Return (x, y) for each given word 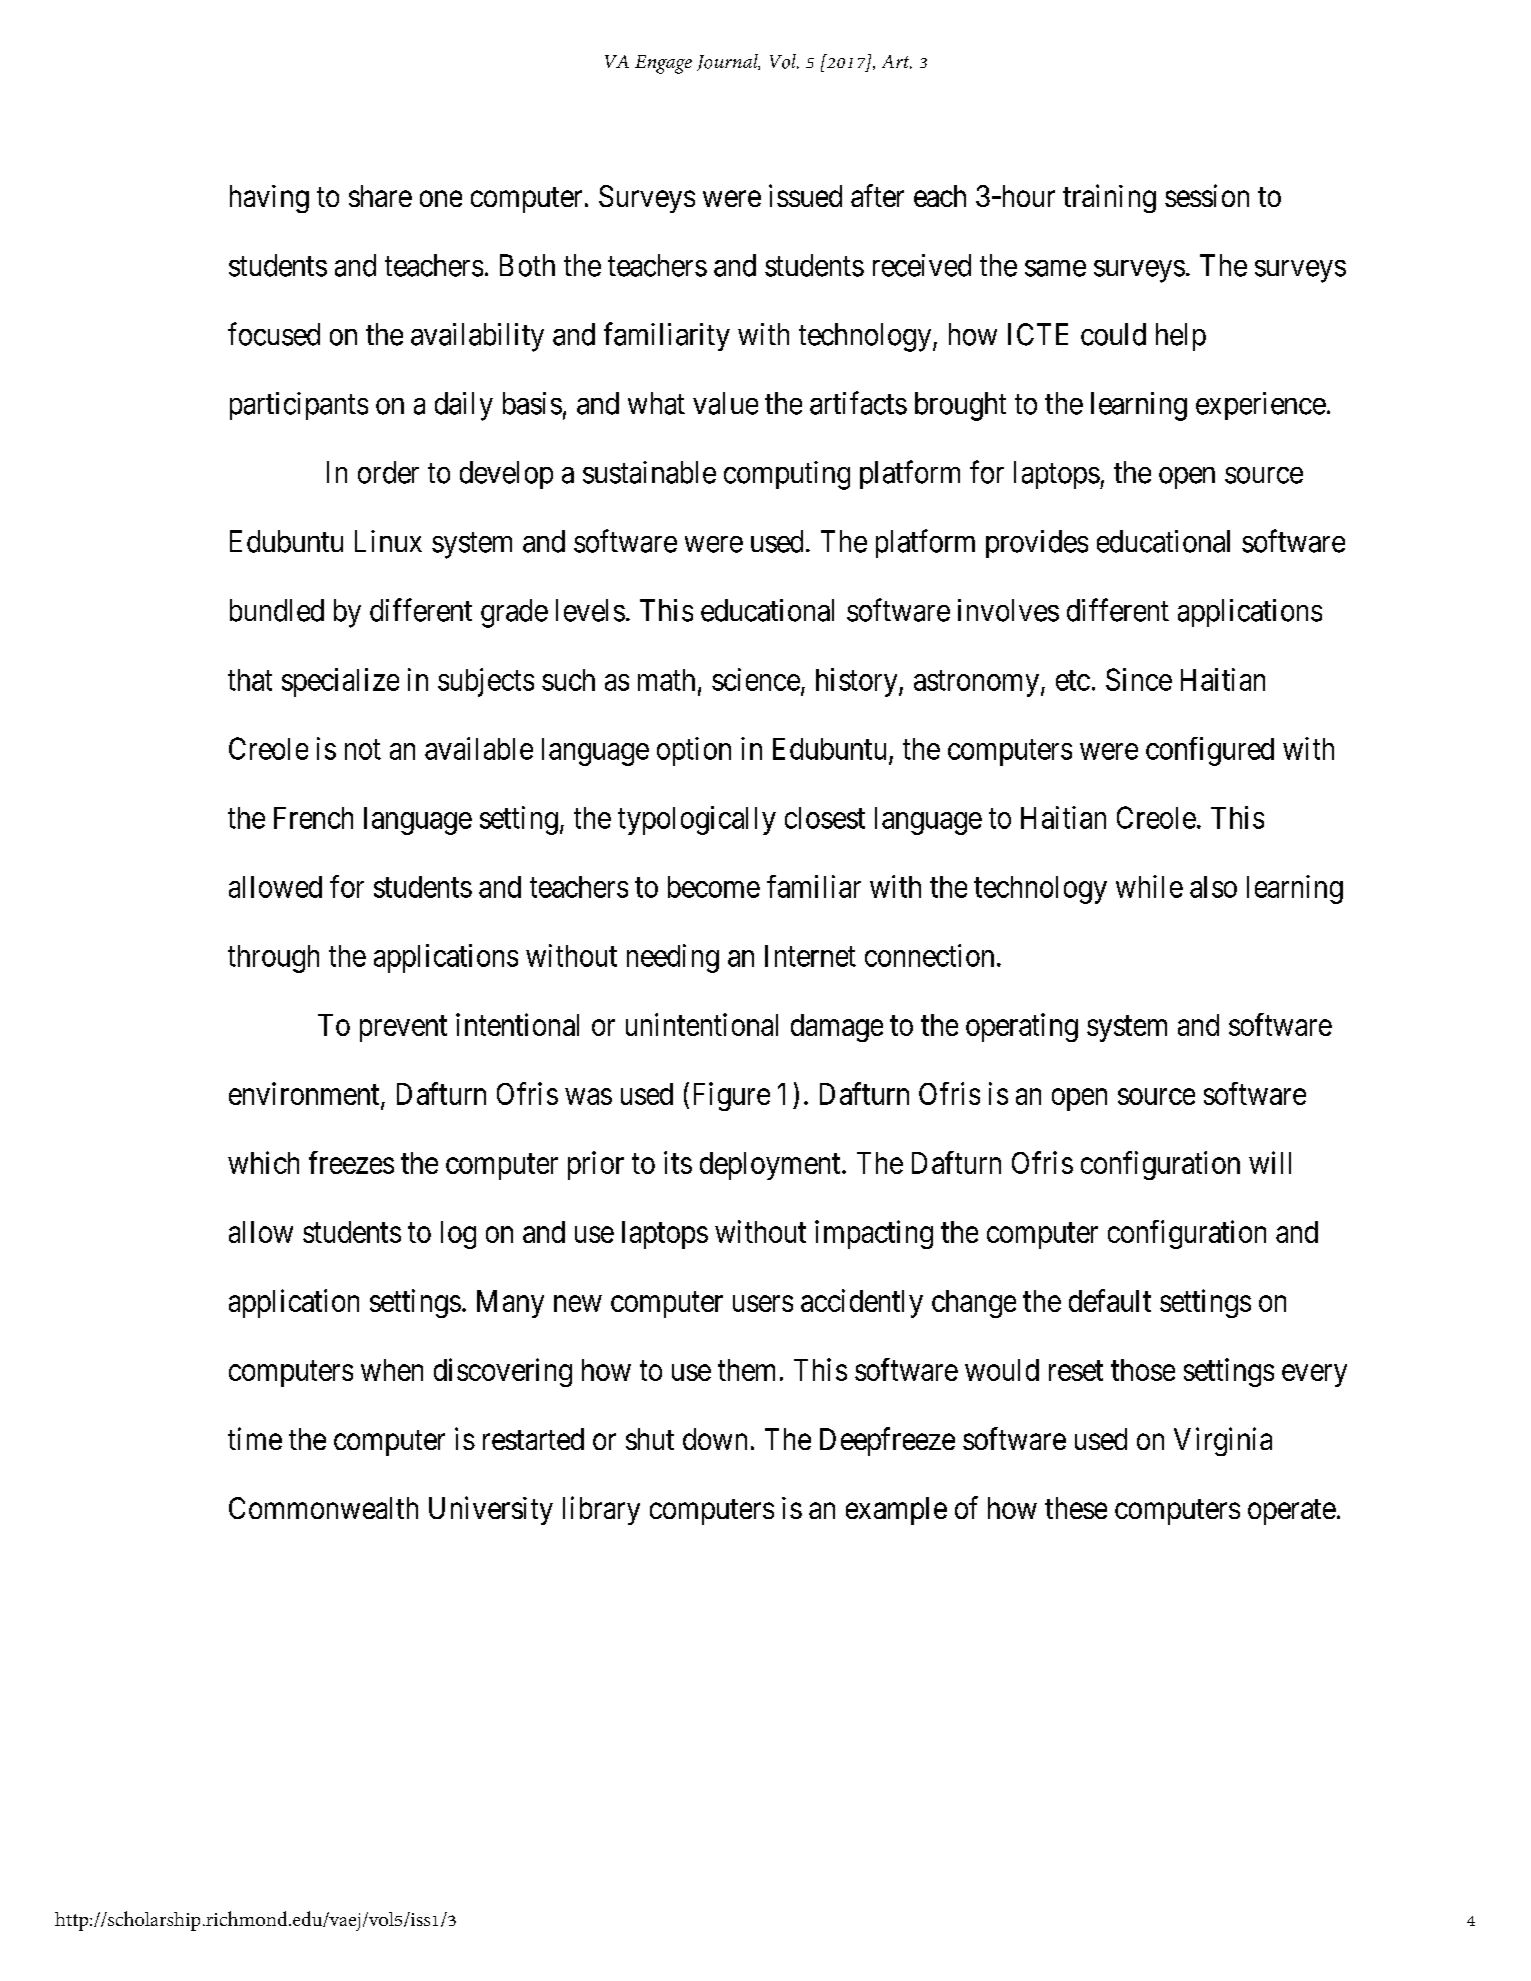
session (1207, 195)
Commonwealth (323, 1508)
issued (805, 195)
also (1213, 887)
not (363, 750)
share (380, 196)
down (715, 1439)
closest (825, 818)
